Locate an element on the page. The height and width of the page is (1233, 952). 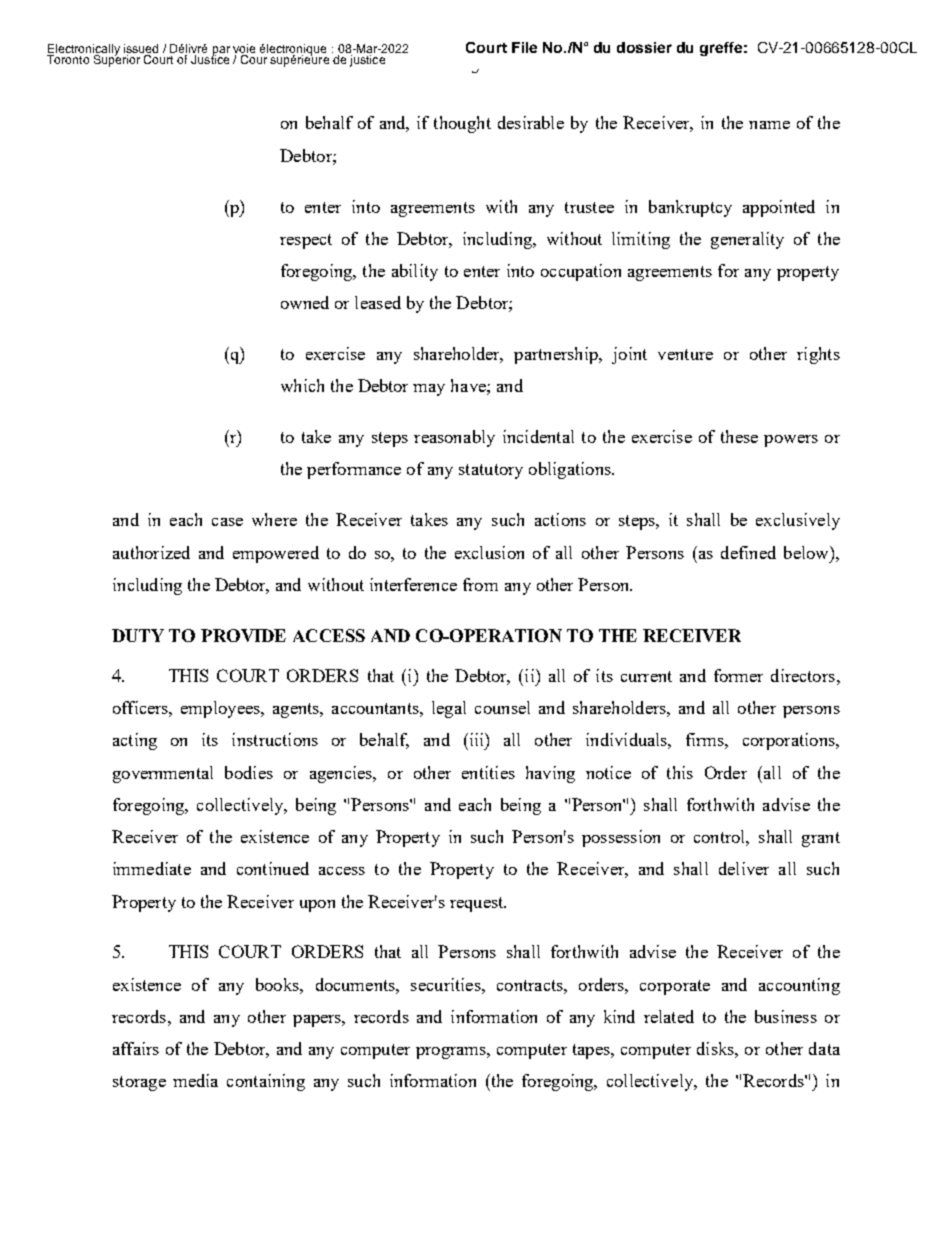
legal is located at coordinates (449, 709).
